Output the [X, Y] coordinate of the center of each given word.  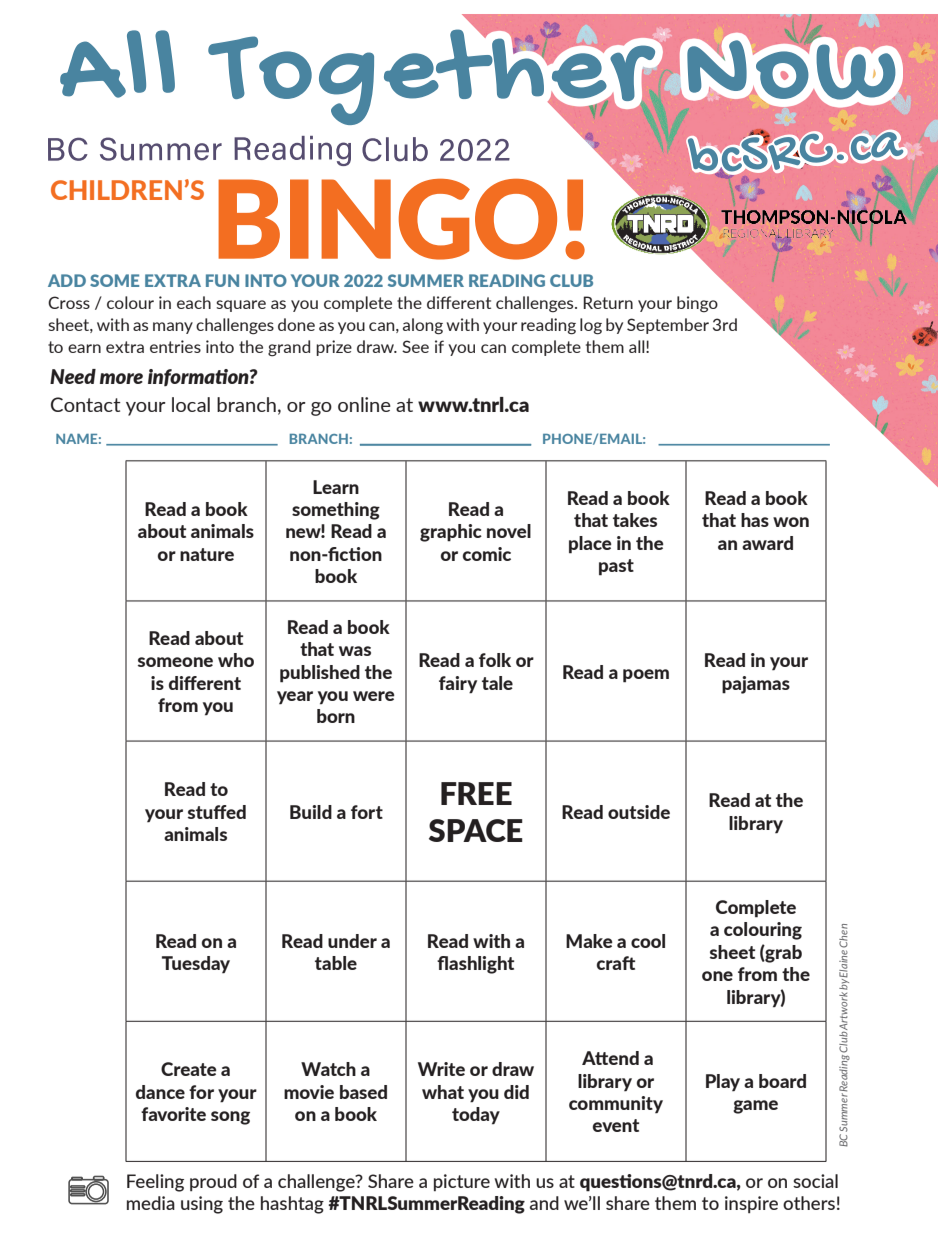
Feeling [155, 1183]
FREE [476, 793]
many [173, 328]
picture [462, 1182]
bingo [697, 304]
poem [646, 676]
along [423, 326]
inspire [751, 1204]
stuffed [217, 812]
